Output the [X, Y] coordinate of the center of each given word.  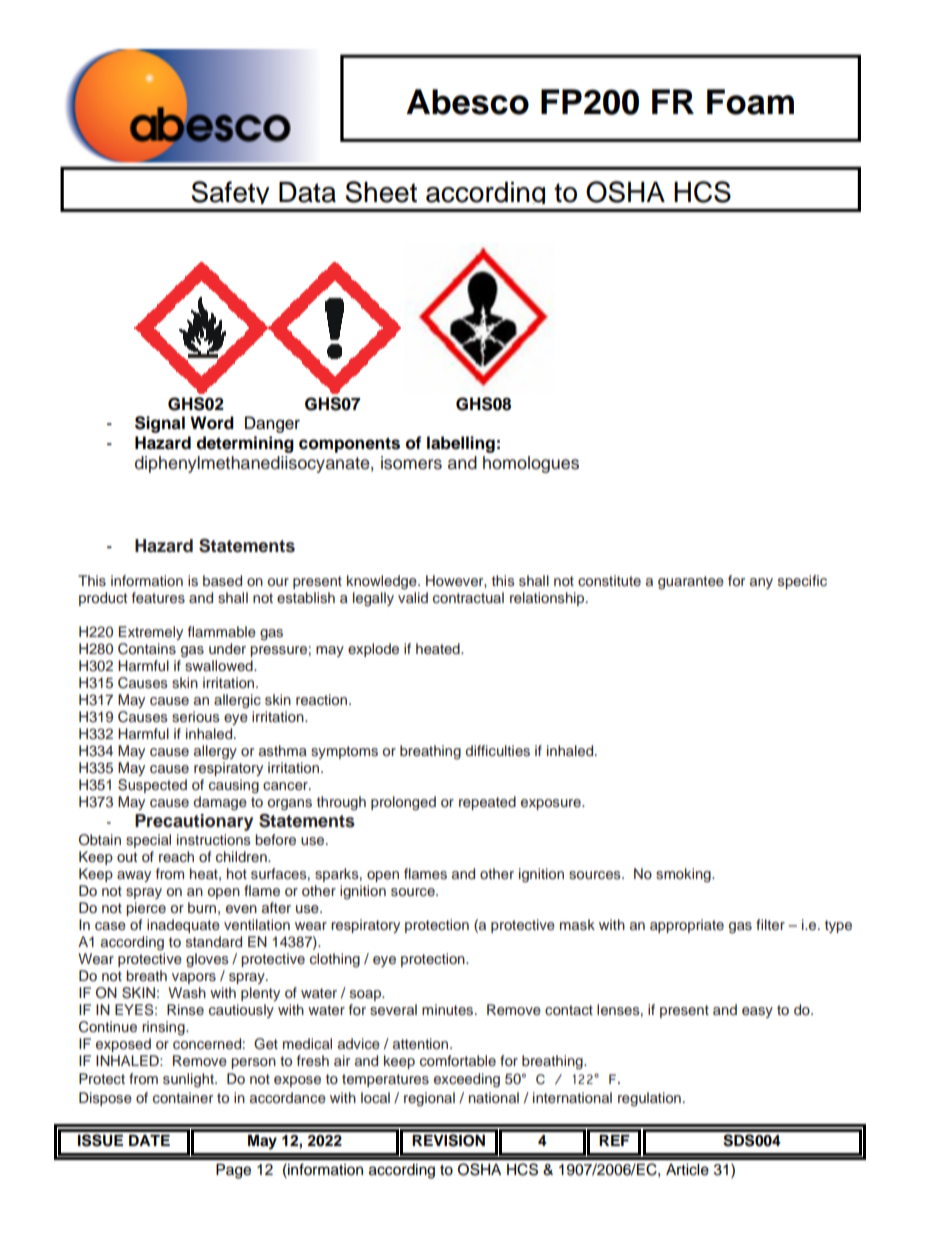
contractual [468, 597]
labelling [461, 444]
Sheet [381, 192]
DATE [149, 1140]
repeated [487, 803]
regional [429, 1099]
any [761, 583]
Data [307, 192]
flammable [222, 631]
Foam [750, 102]
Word [212, 423]
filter [770, 924]
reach [176, 856]
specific [802, 582]
